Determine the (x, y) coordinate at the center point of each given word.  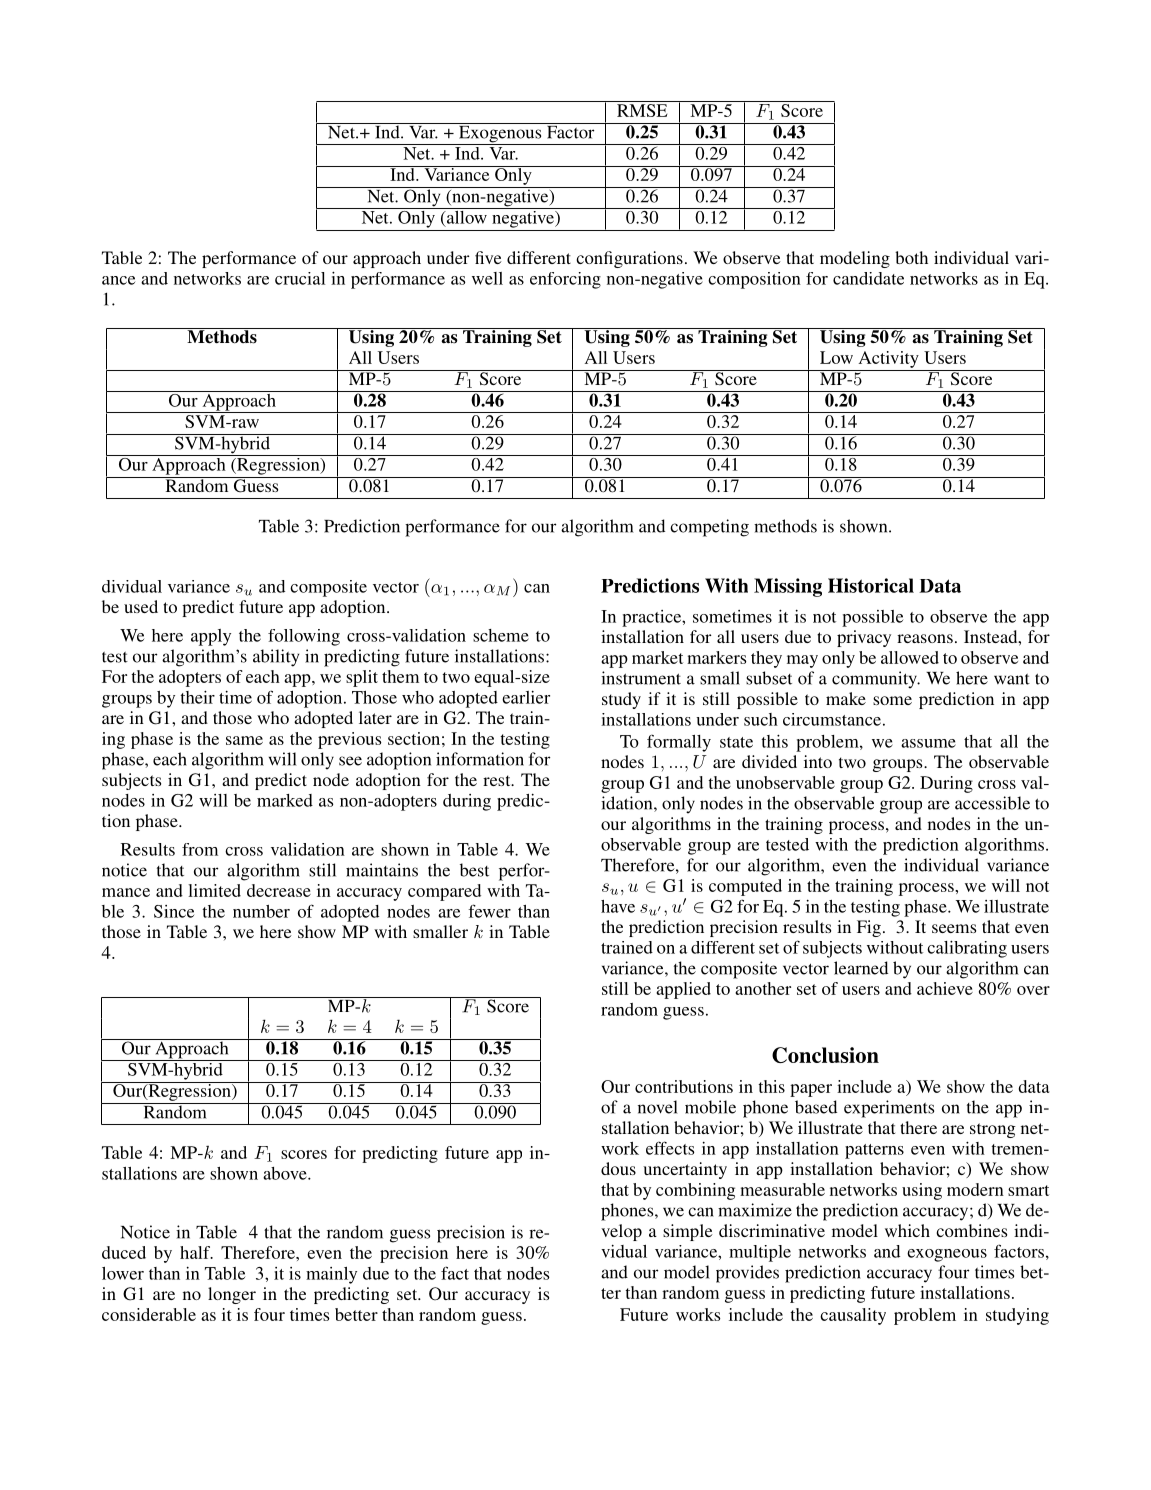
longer (232, 1295)
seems (954, 928)
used (141, 606)
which (907, 1230)
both (911, 257)
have (618, 906)
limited (214, 890)
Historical (871, 585)
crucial (300, 278)
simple (688, 1232)
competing (709, 528)
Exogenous (500, 134)
